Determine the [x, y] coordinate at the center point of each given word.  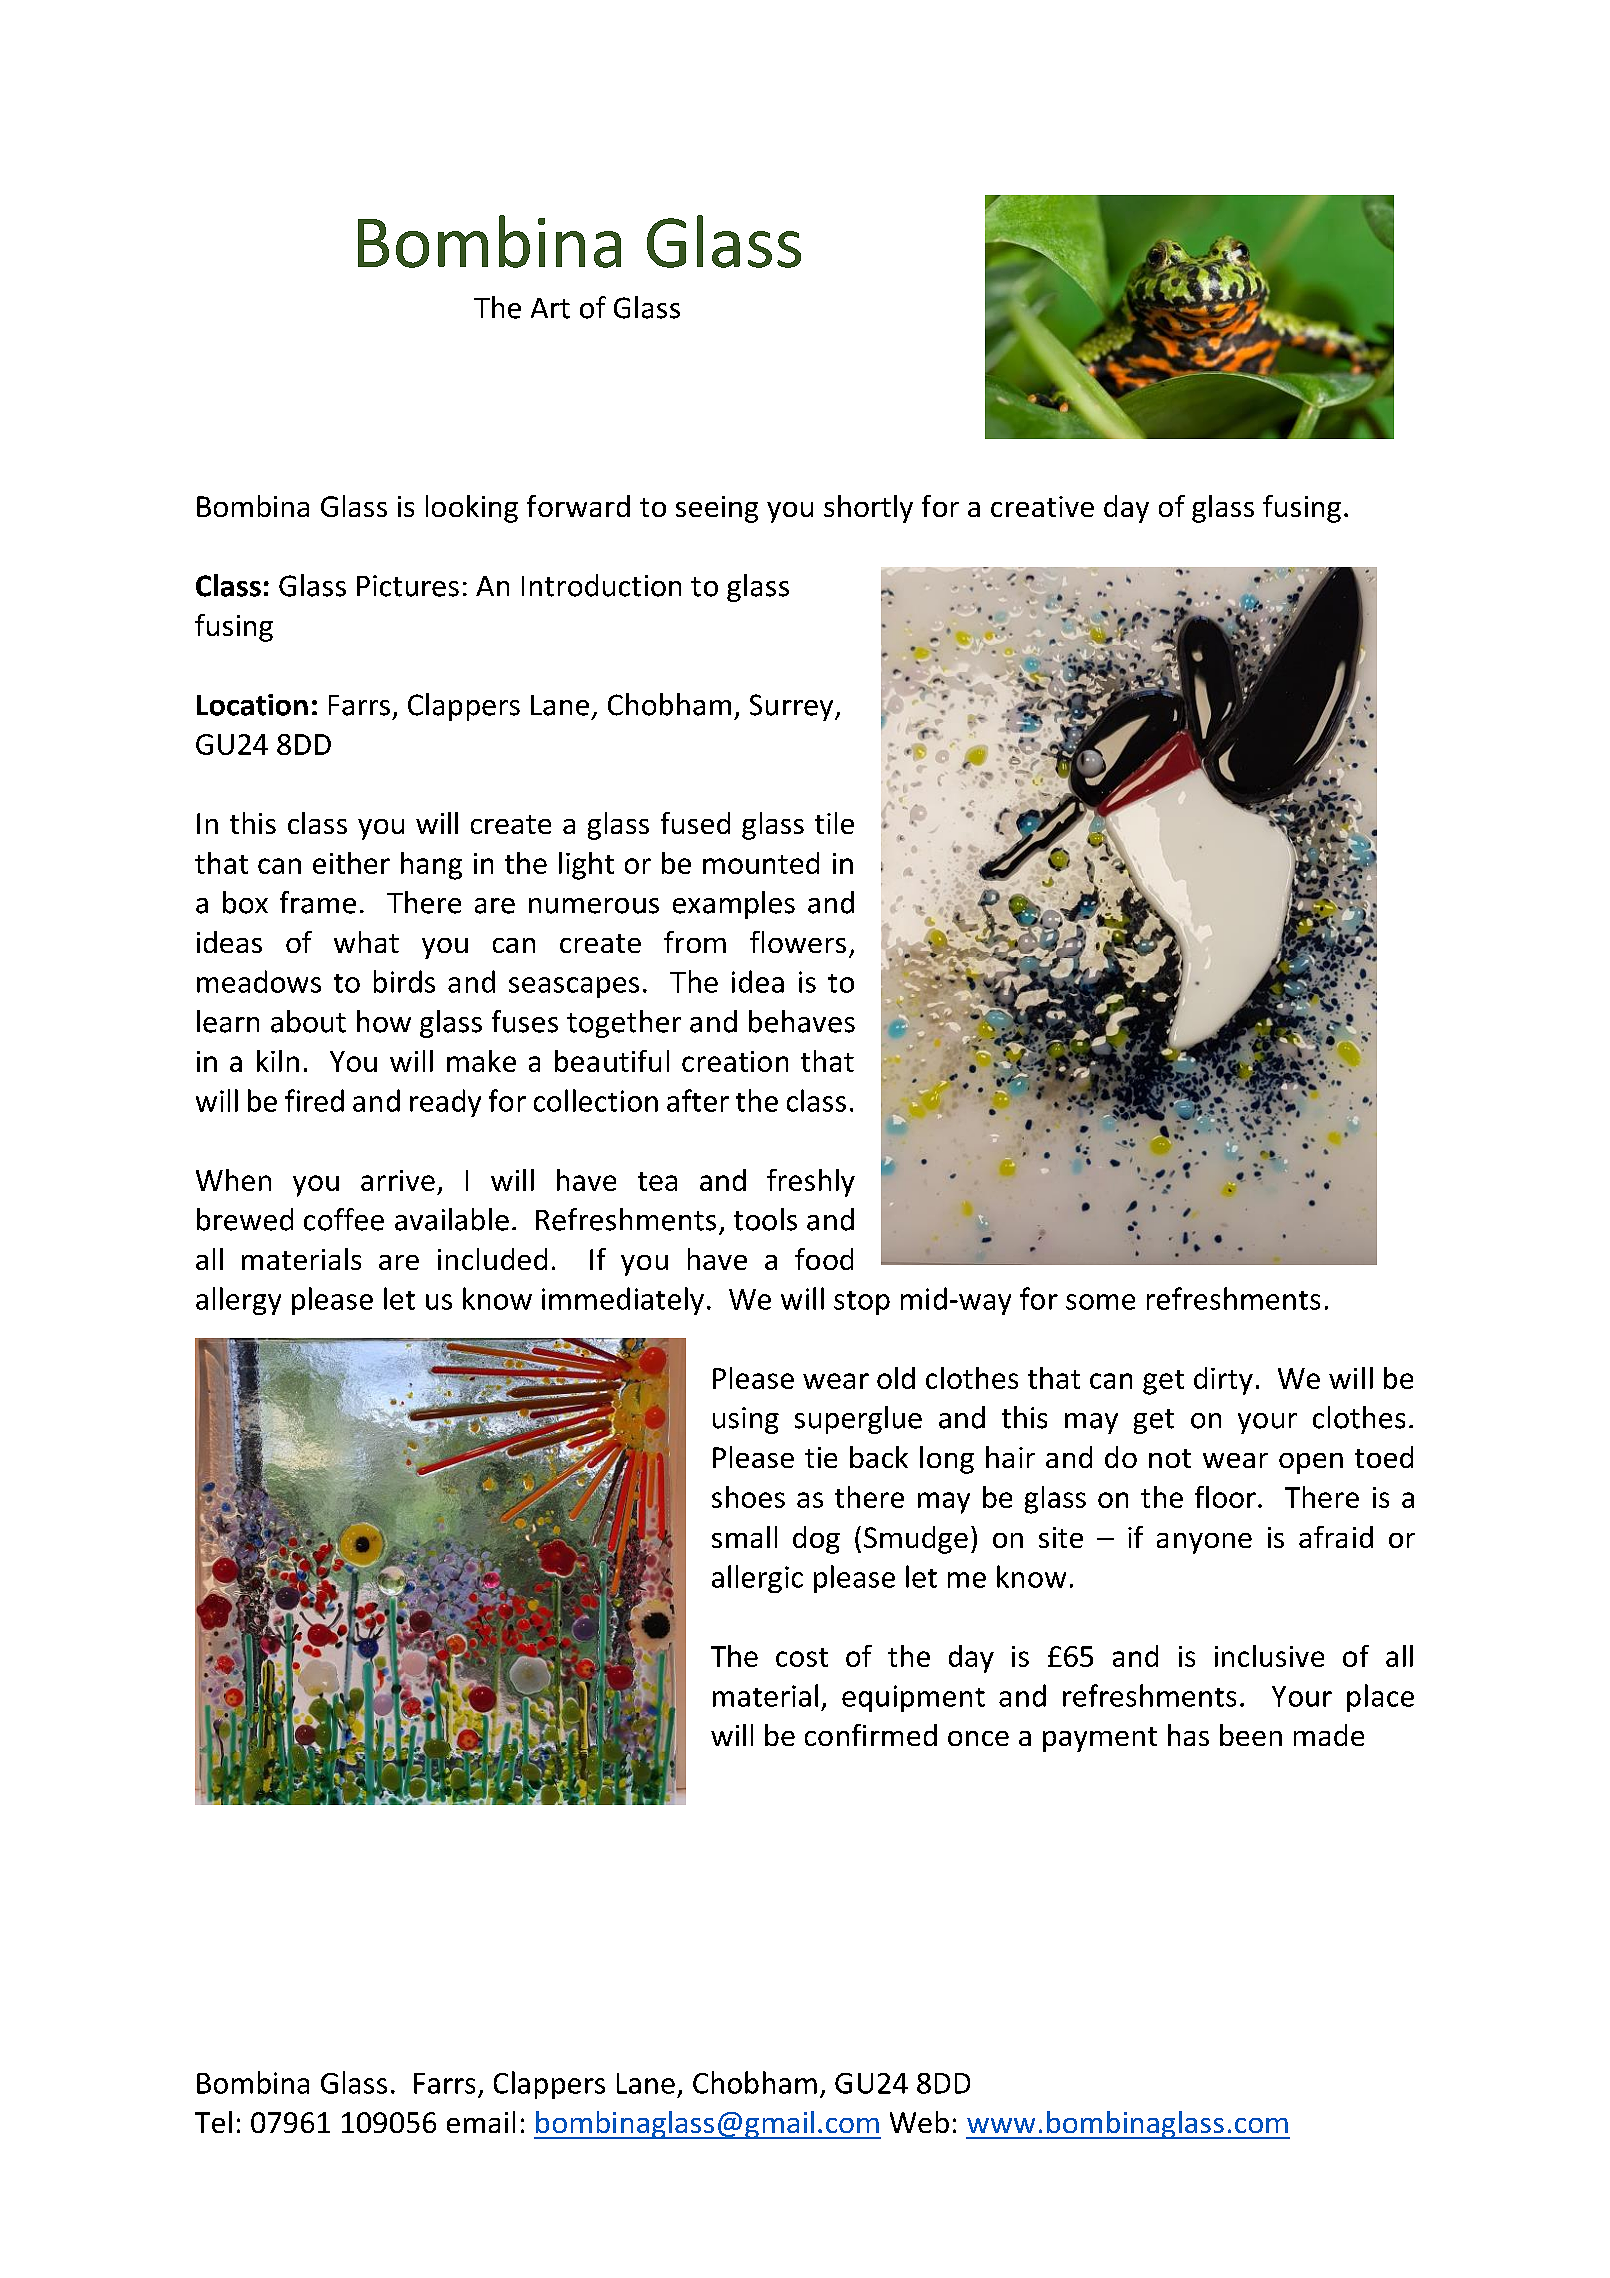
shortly [868, 509]
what [366, 942]
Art [550, 308]
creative [1042, 506]
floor [1225, 1497]
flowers [798, 942]
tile [834, 823]
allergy [238, 1301]
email [481, 2122]
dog [816, 1540]
